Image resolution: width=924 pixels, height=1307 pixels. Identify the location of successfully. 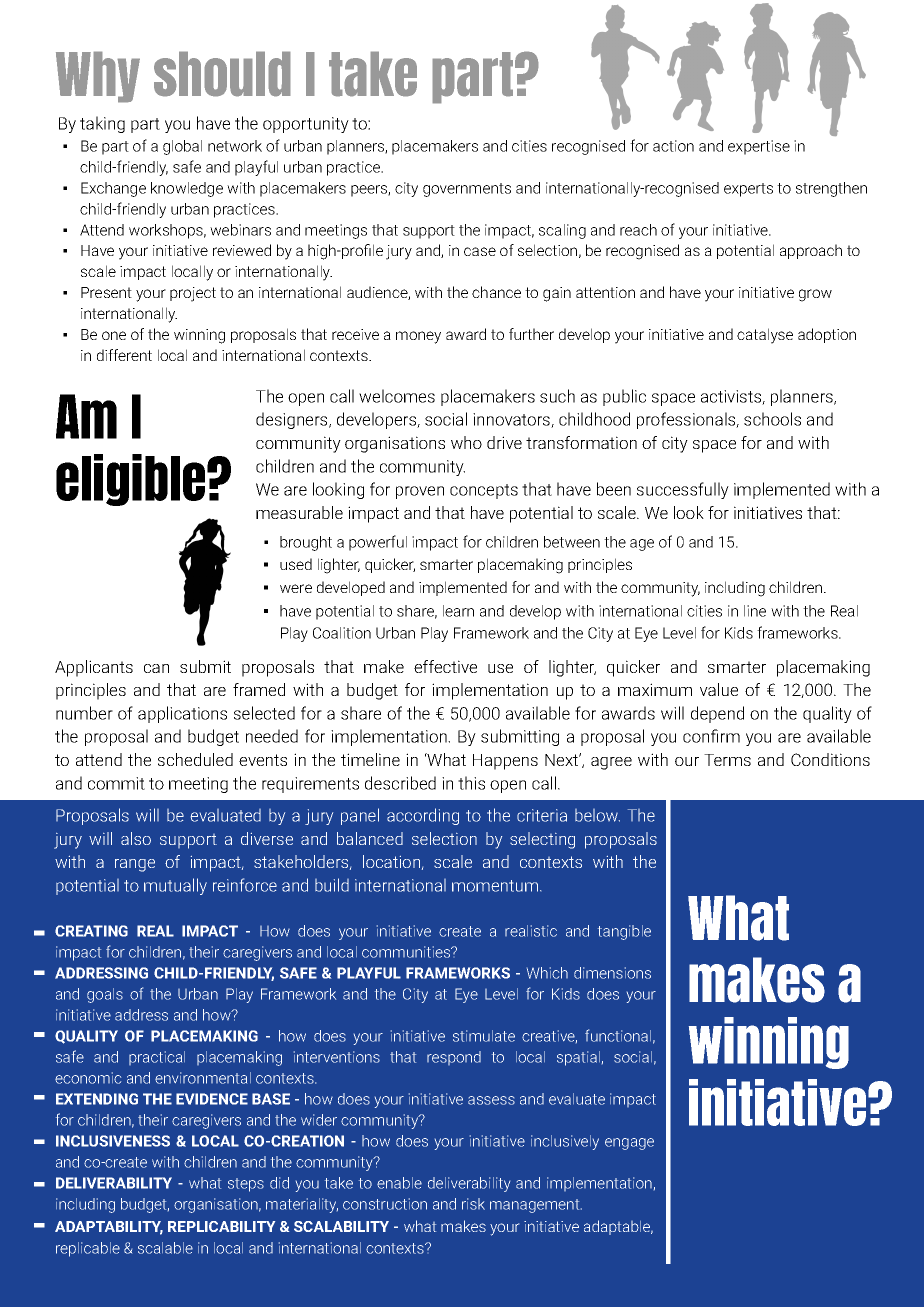
(683, 490).
